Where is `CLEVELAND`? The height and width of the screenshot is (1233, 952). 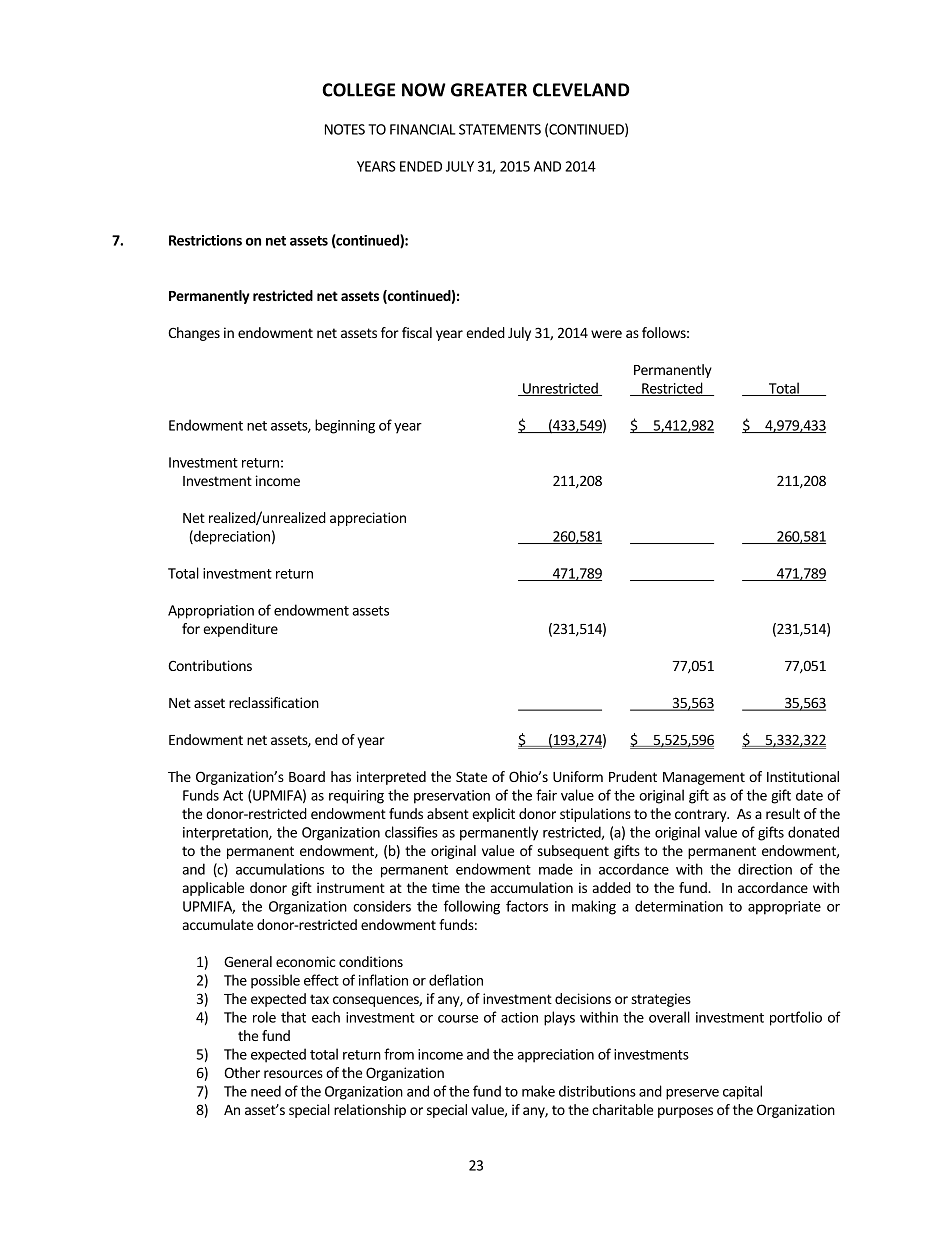
CLEVELAND is located at coordinates (581, 90).
